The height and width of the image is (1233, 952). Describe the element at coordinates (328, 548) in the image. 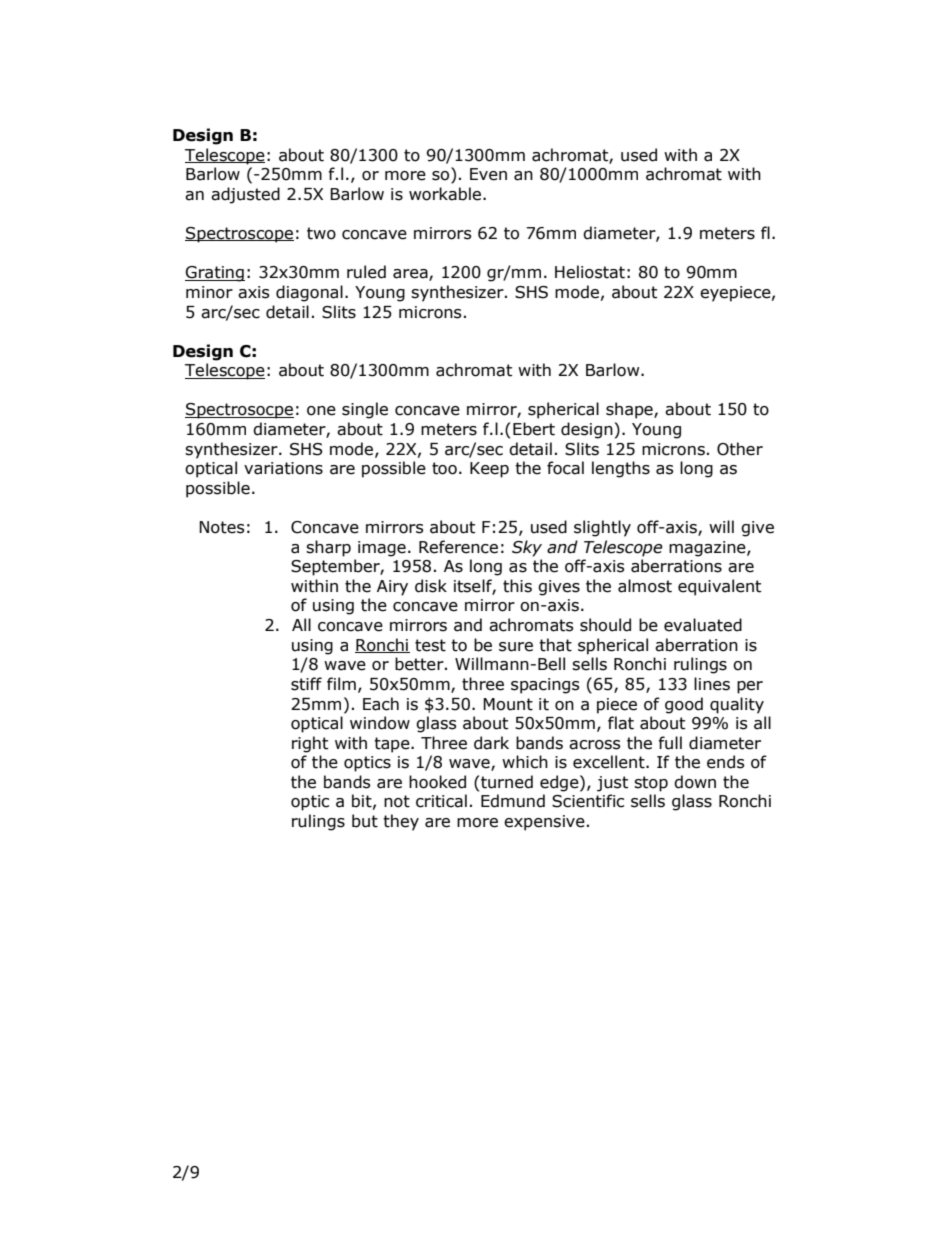

I see `sharp` at that location.
